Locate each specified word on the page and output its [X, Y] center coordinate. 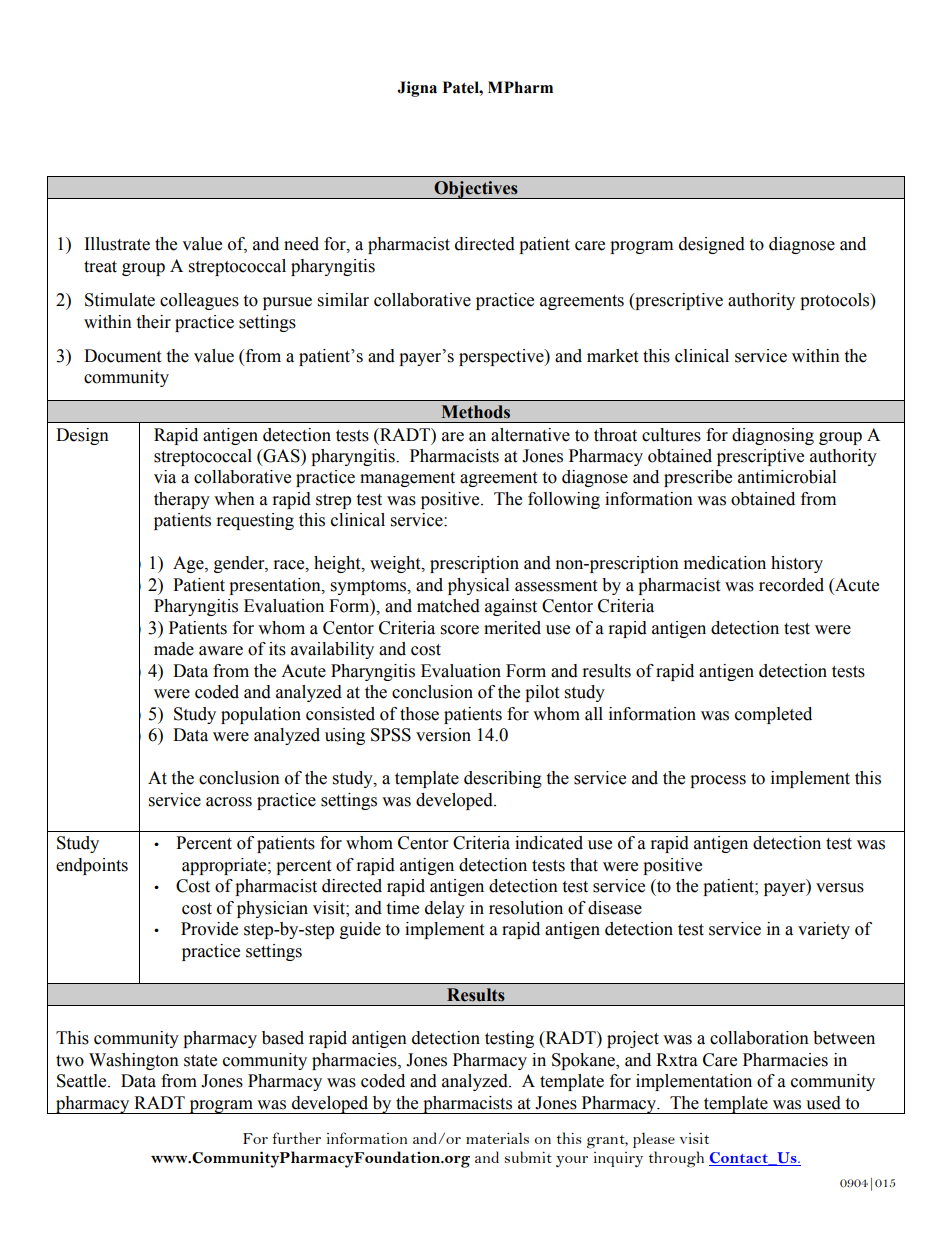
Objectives [476, 190]
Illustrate [117, 244]
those [419, 714]
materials [497, 1138]
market [612, 356]
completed [773, 715]
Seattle [83, 1081]
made [174, 649]
